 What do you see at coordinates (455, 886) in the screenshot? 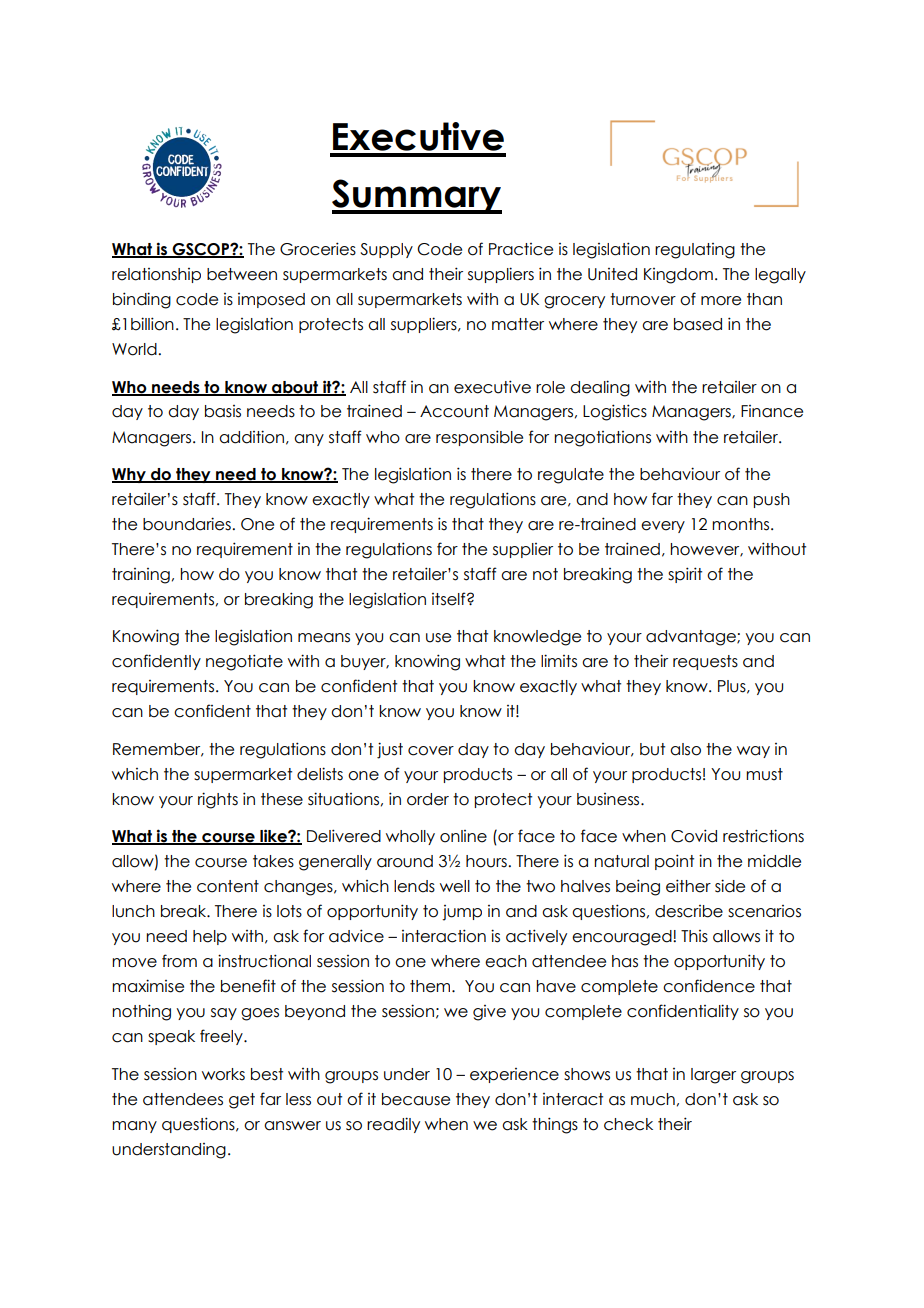
I see `well` at bounding box center [455, 886].
